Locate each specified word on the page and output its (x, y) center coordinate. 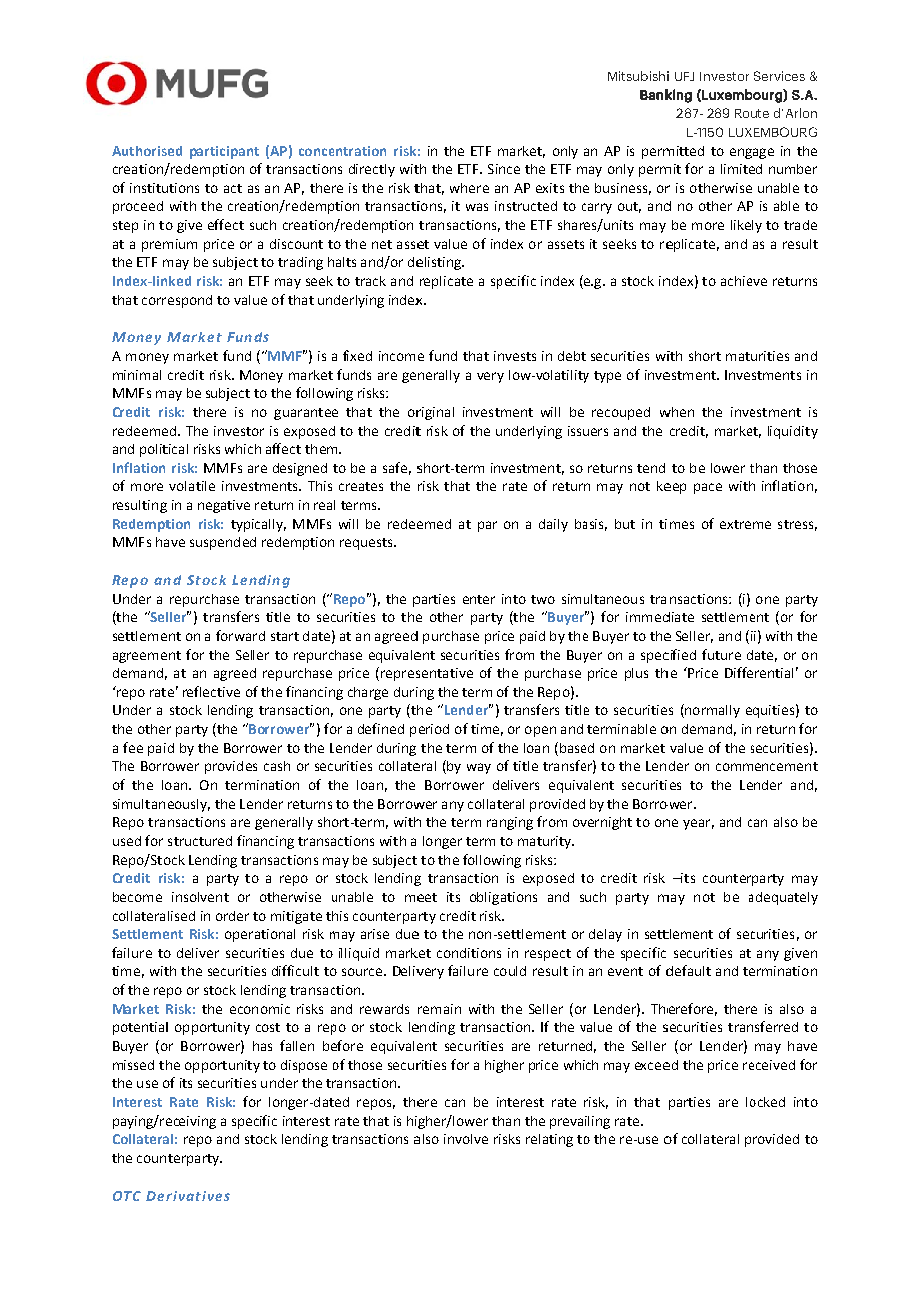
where (469, 188)
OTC (127, 1196)
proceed (138, 207)
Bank (656, 94)
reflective (211, 691)
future (721, 654)
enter (479, 599)
